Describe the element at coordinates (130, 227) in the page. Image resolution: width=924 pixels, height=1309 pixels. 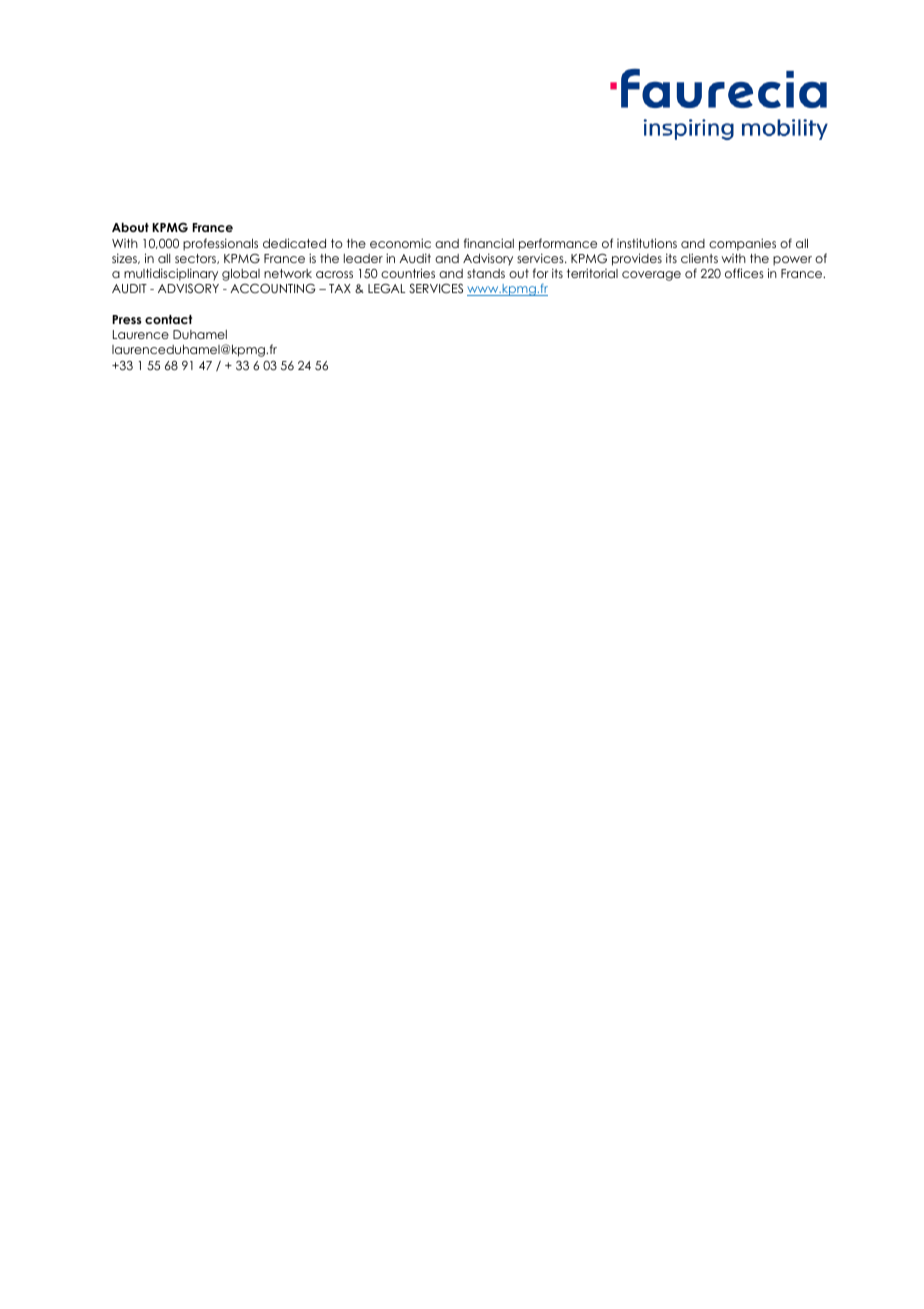
I see `About` at that location.
